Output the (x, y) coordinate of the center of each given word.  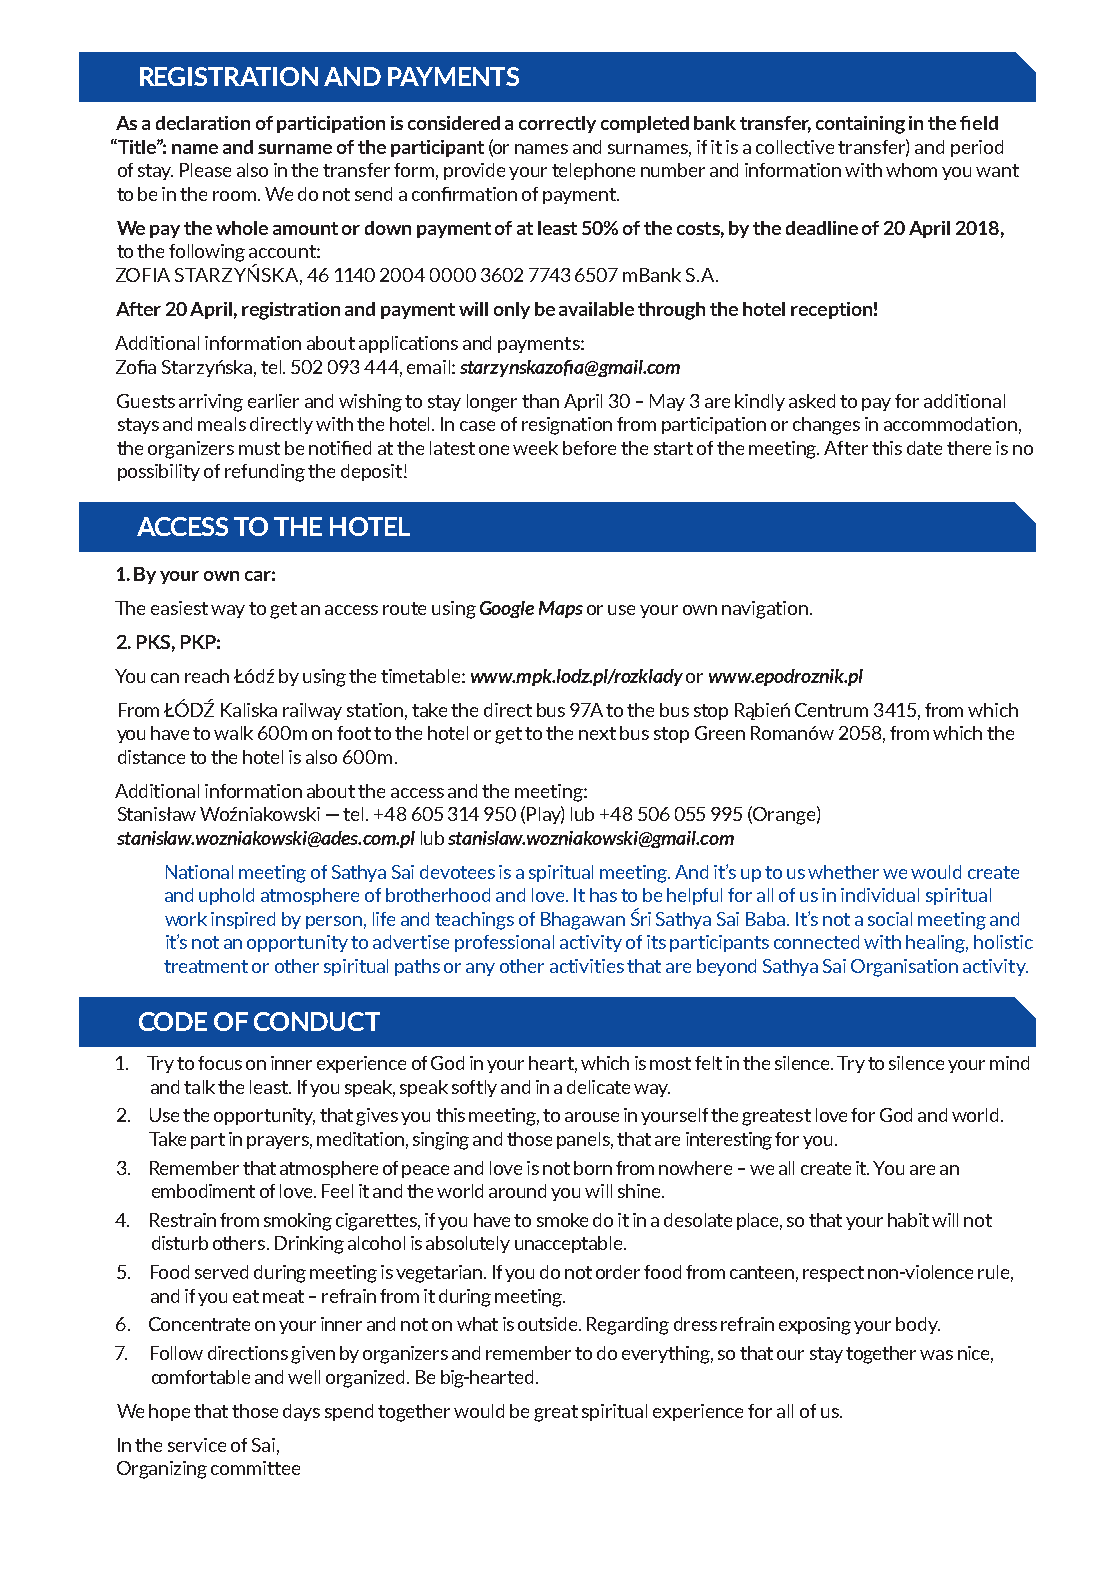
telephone (593, 171)
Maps (561, 609)
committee (255, 1468)
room (236, 196)
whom (911, 170)
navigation (766, 610)
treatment (206, 966)
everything (667, 1355)
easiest (179, 608)
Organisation (904, 968)
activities (587, 966)
